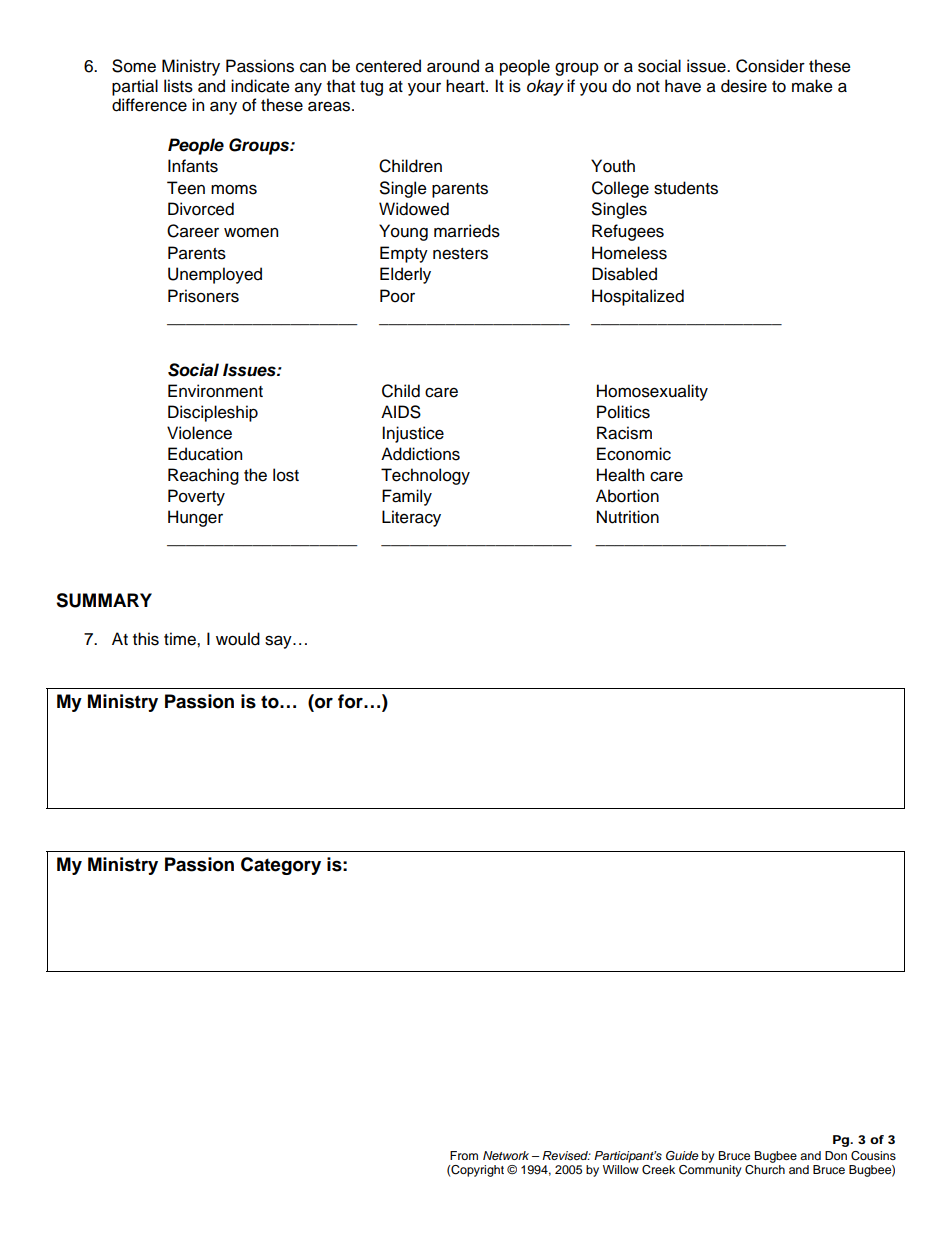 Image resolution: width=952 pixels, height=1233 pixels. Describe the element at coordinates (178, 86) in the document. I see `lists` at that location.
